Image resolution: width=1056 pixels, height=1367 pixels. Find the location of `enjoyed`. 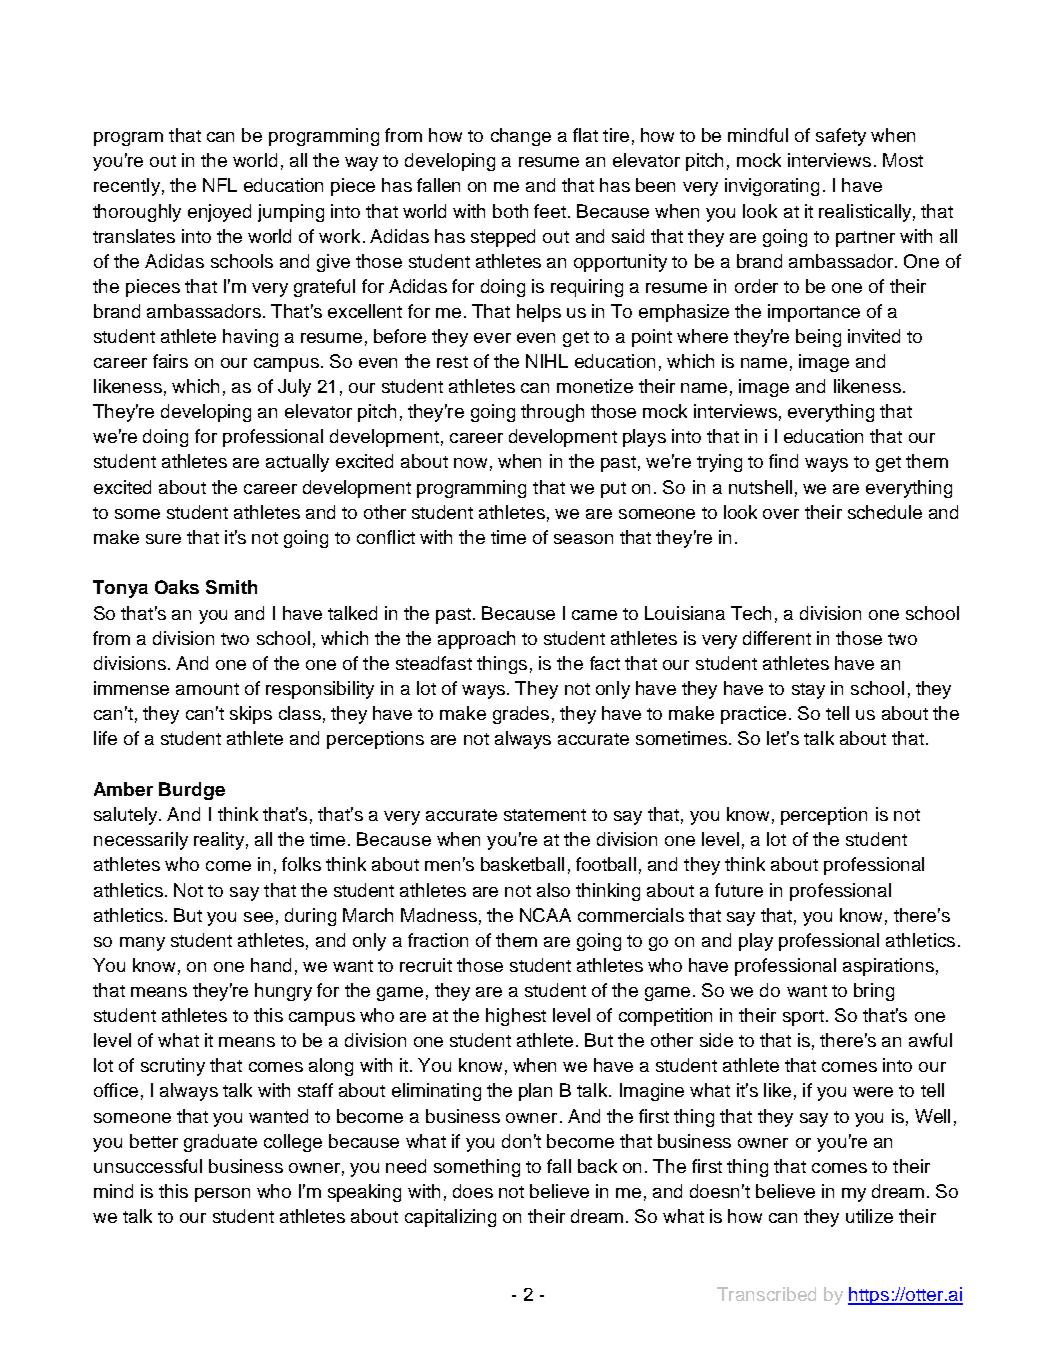

enjoyed is located at coordinates (219, 213).
